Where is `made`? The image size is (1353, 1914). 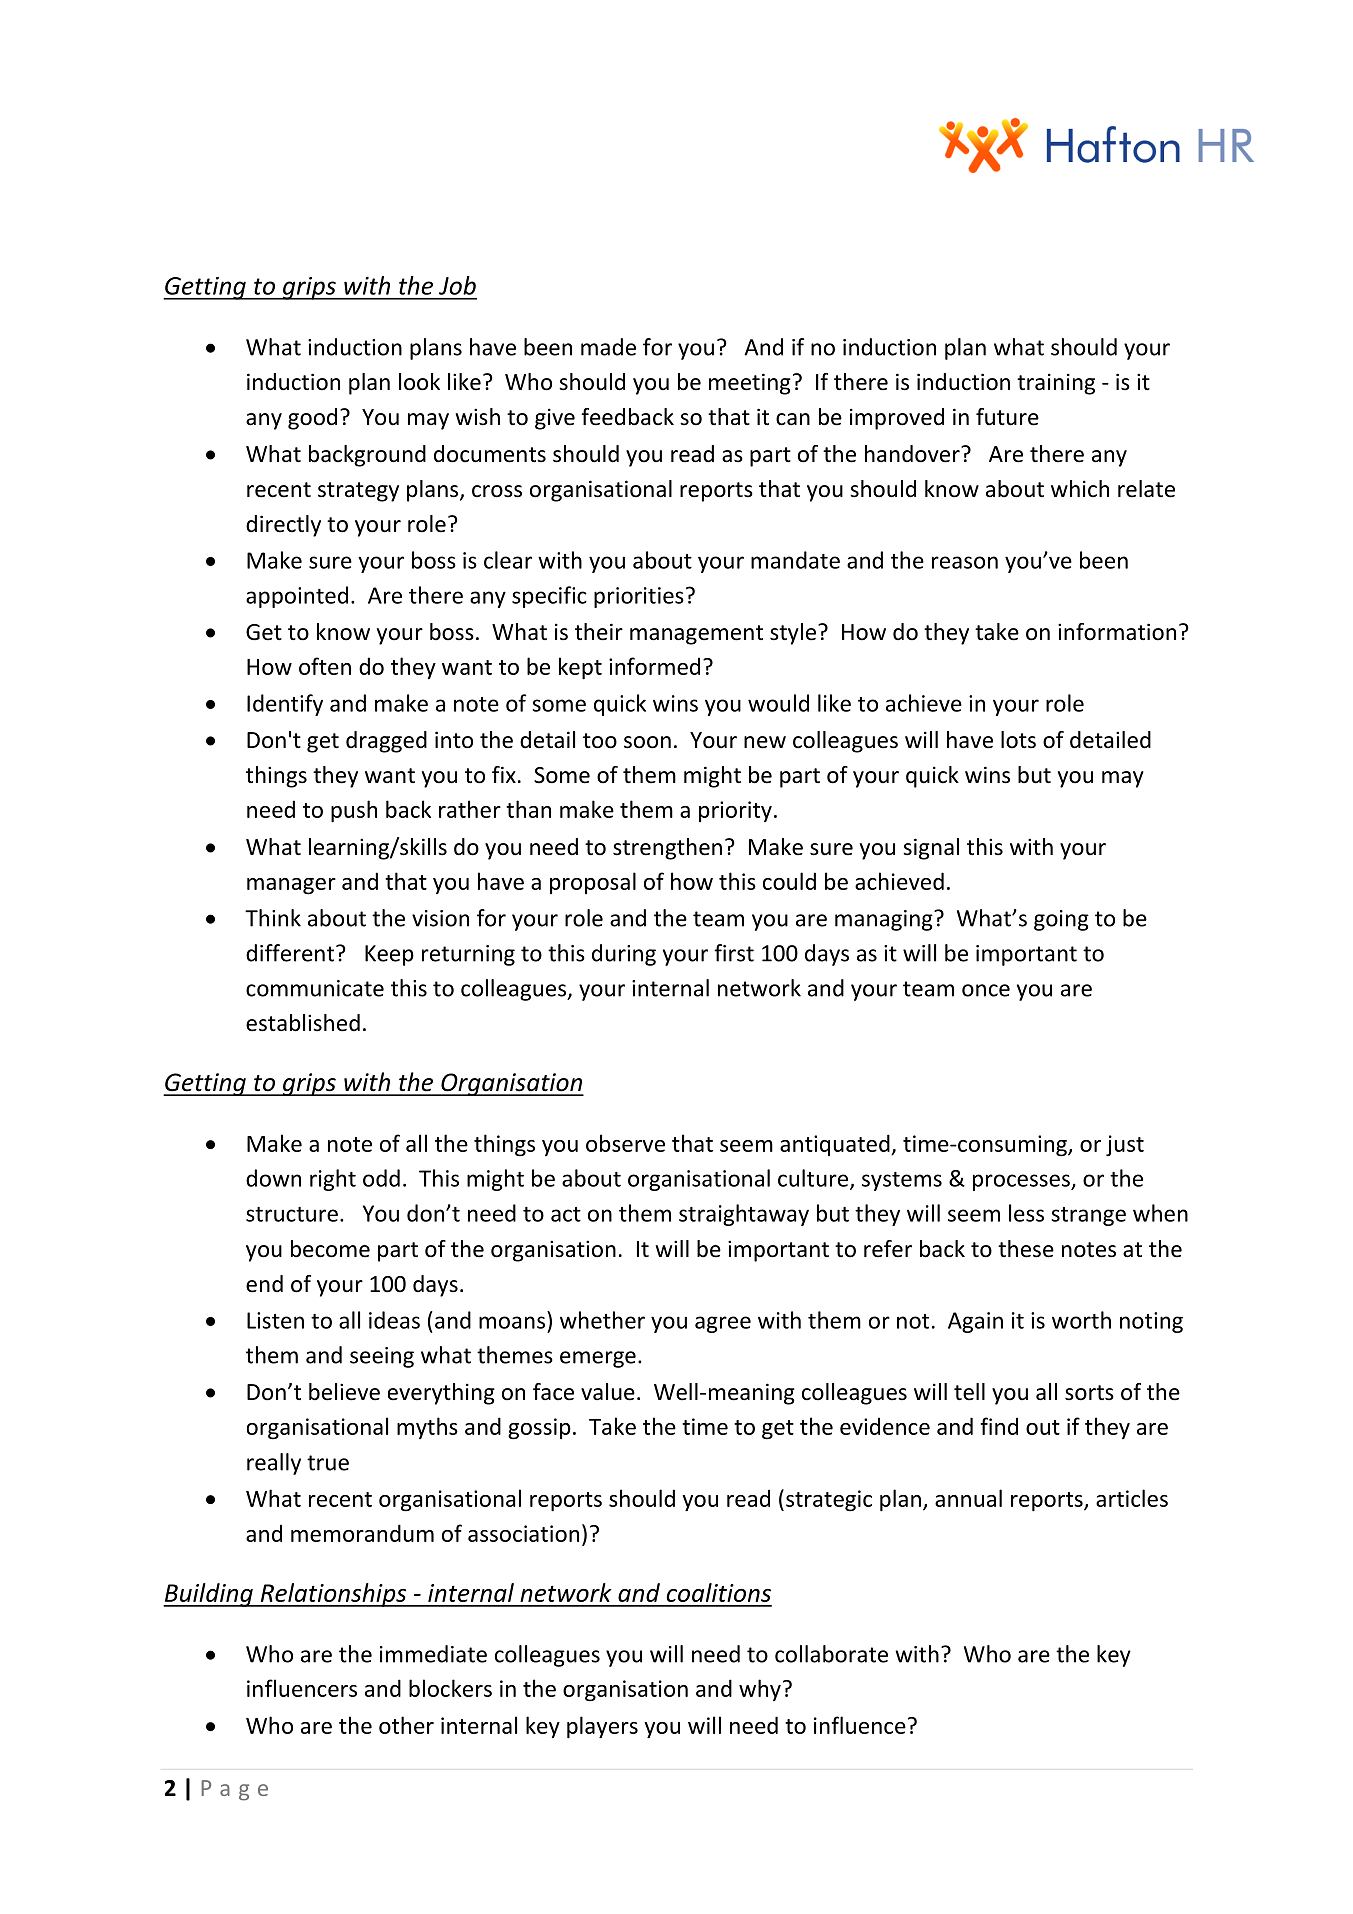 made is located at coordinates (608, 347).
